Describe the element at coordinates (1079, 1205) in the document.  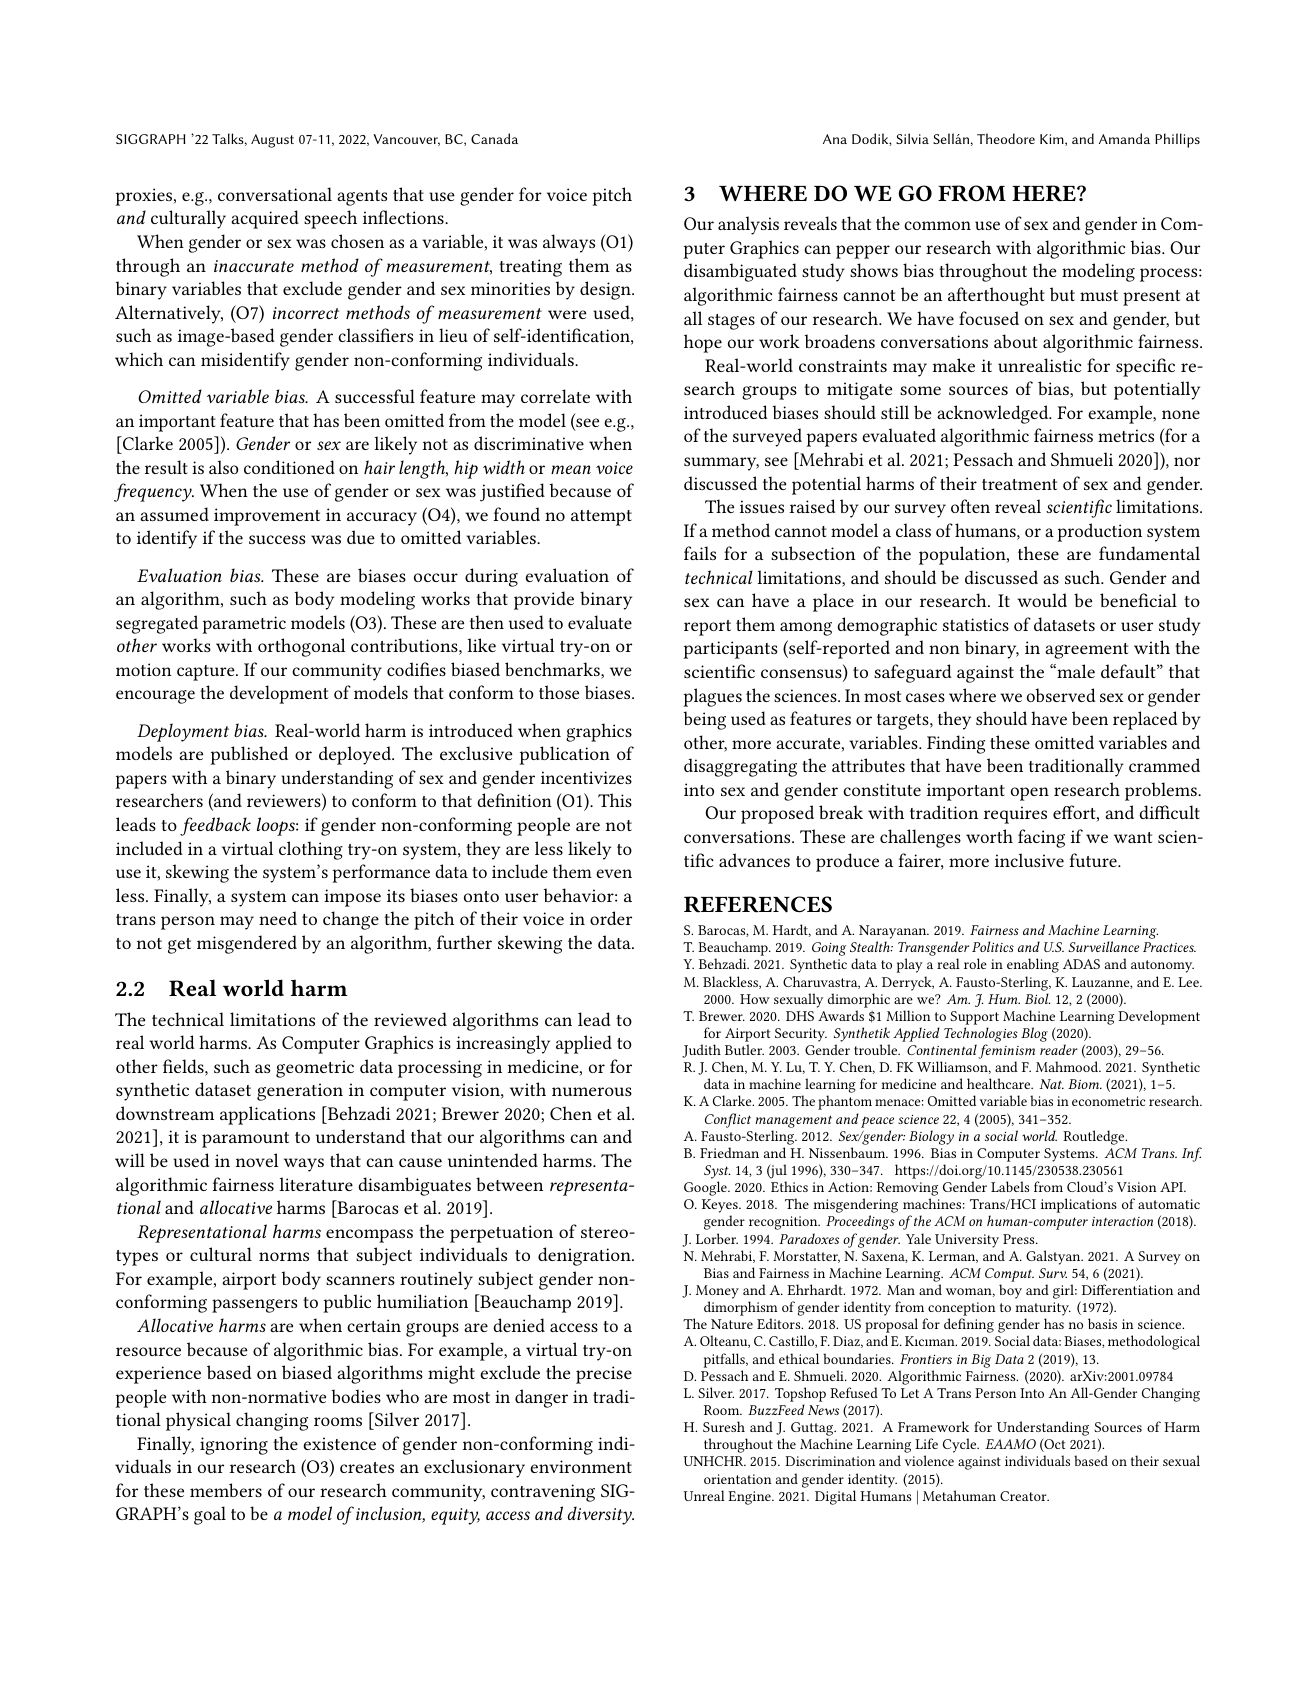
I see `implications` at that location.
